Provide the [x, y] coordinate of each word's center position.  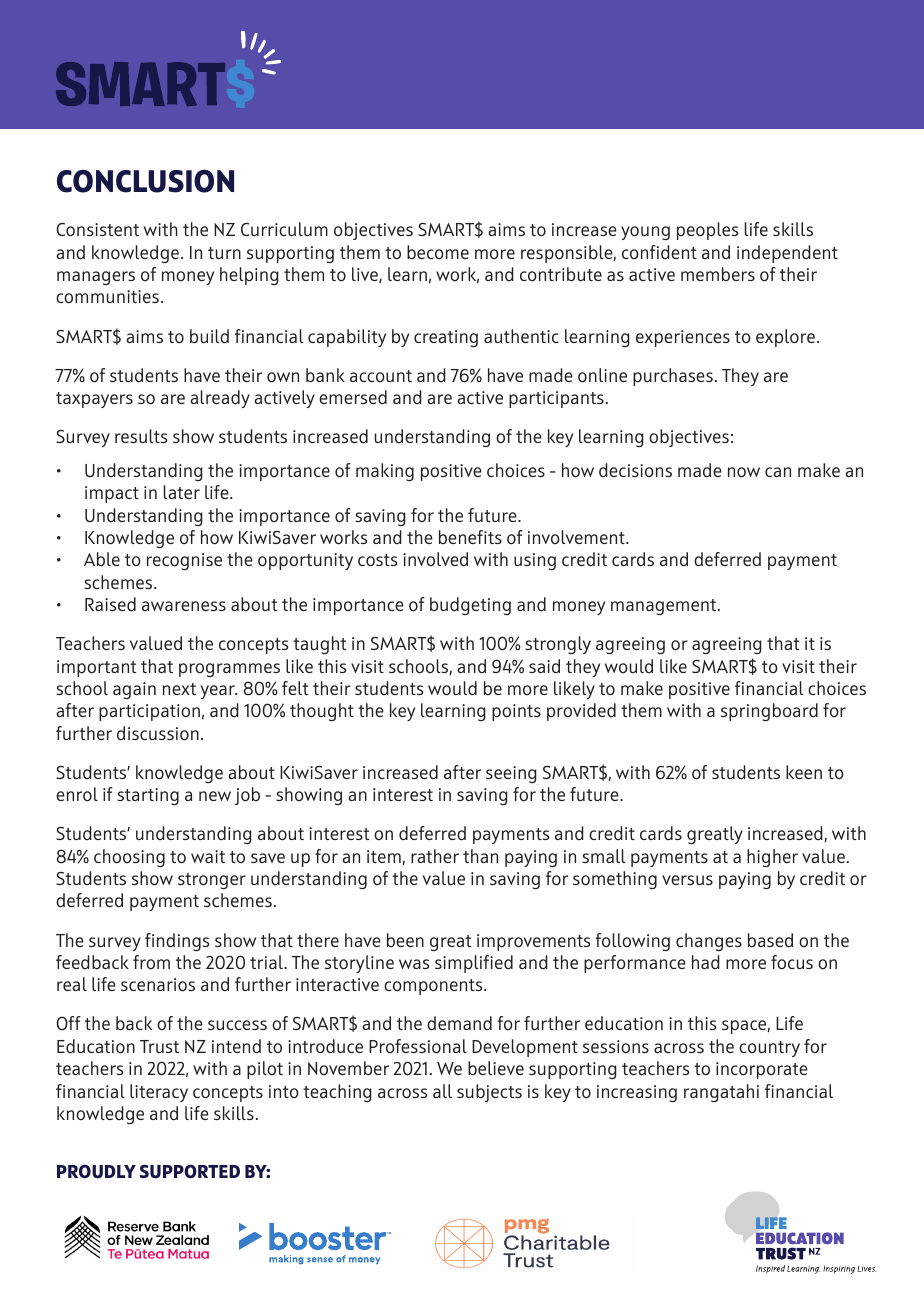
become [438, 252]
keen [804, 772]
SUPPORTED [190, 1171]
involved [435, 559]
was [414, 964]
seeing [511, 774]
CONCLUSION [145, 181]
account [381, 376]
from [151, 962]
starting [148, 796]
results [141, 436]
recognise [184, 561]
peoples [707, 231]
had [706, 962]
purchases [673, 377]
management [665, 607]
